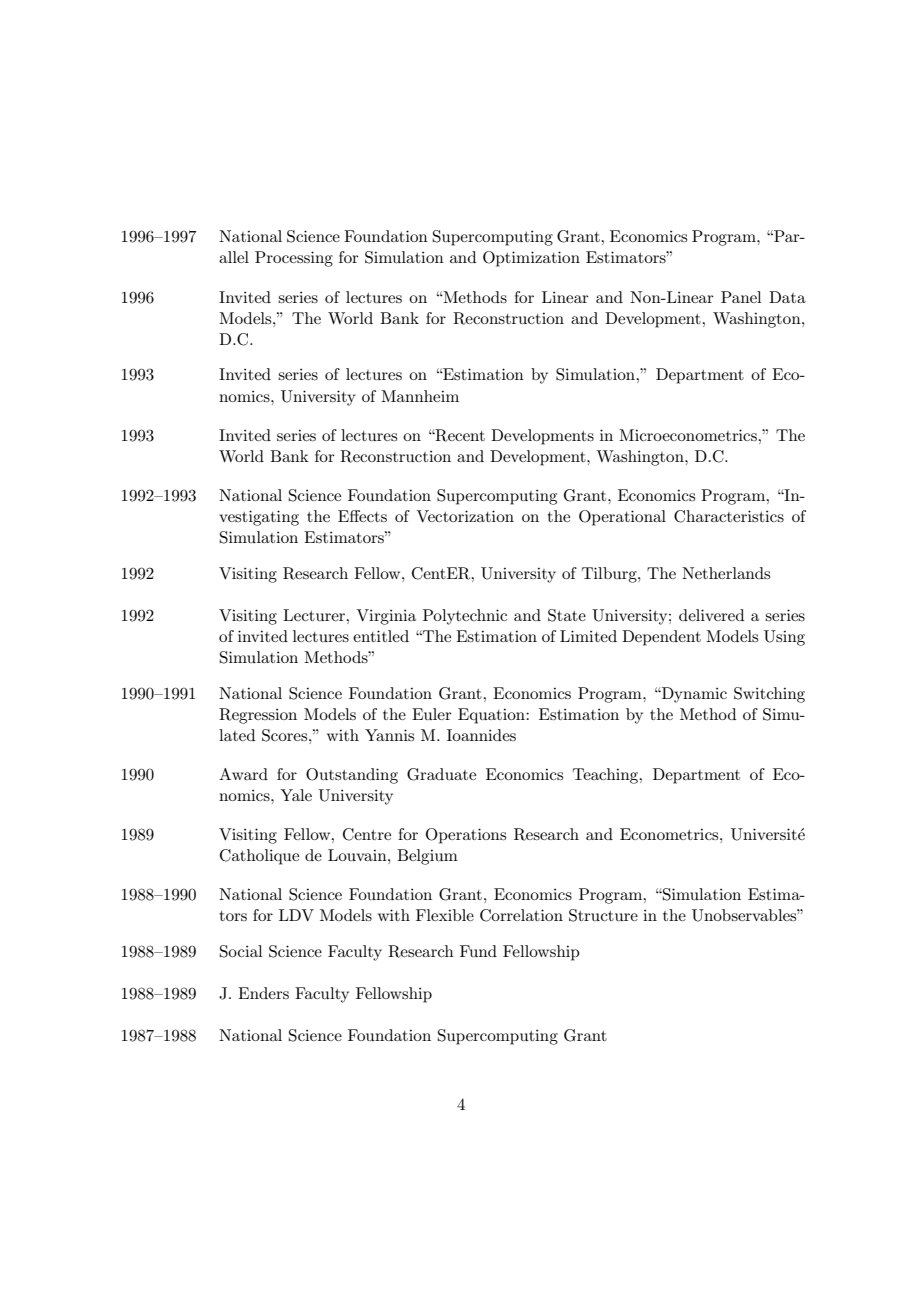  Describe the element at coordinates (478, 951) in the screenshot. I see `Fund` at that location.
